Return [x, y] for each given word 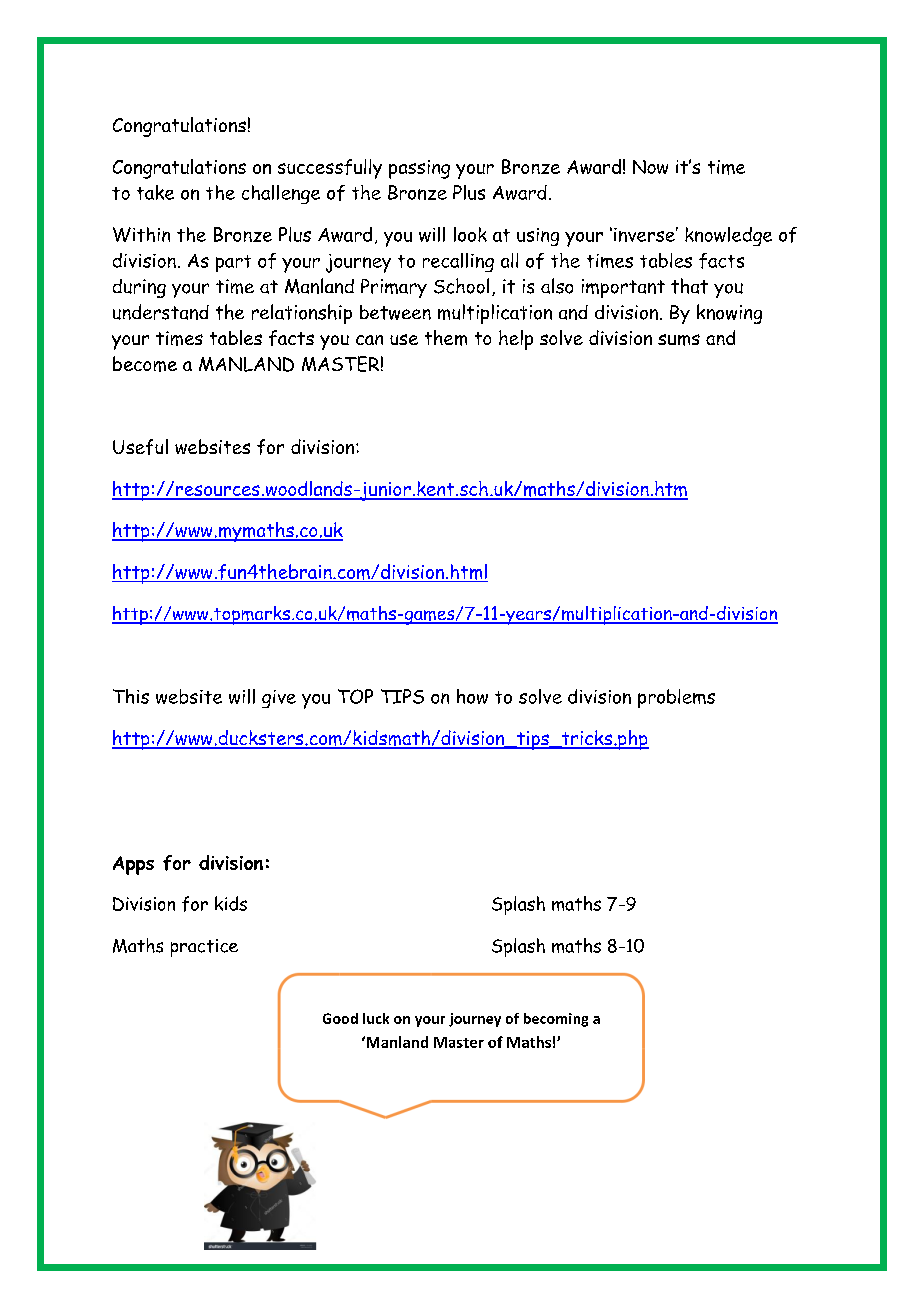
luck [376, 1018]
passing [419, 169]
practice [204, 948]
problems [676, 698]
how [472, 696]
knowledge [728, 236]
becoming [556, 1020]
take [155, 192]
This [131, 696]
